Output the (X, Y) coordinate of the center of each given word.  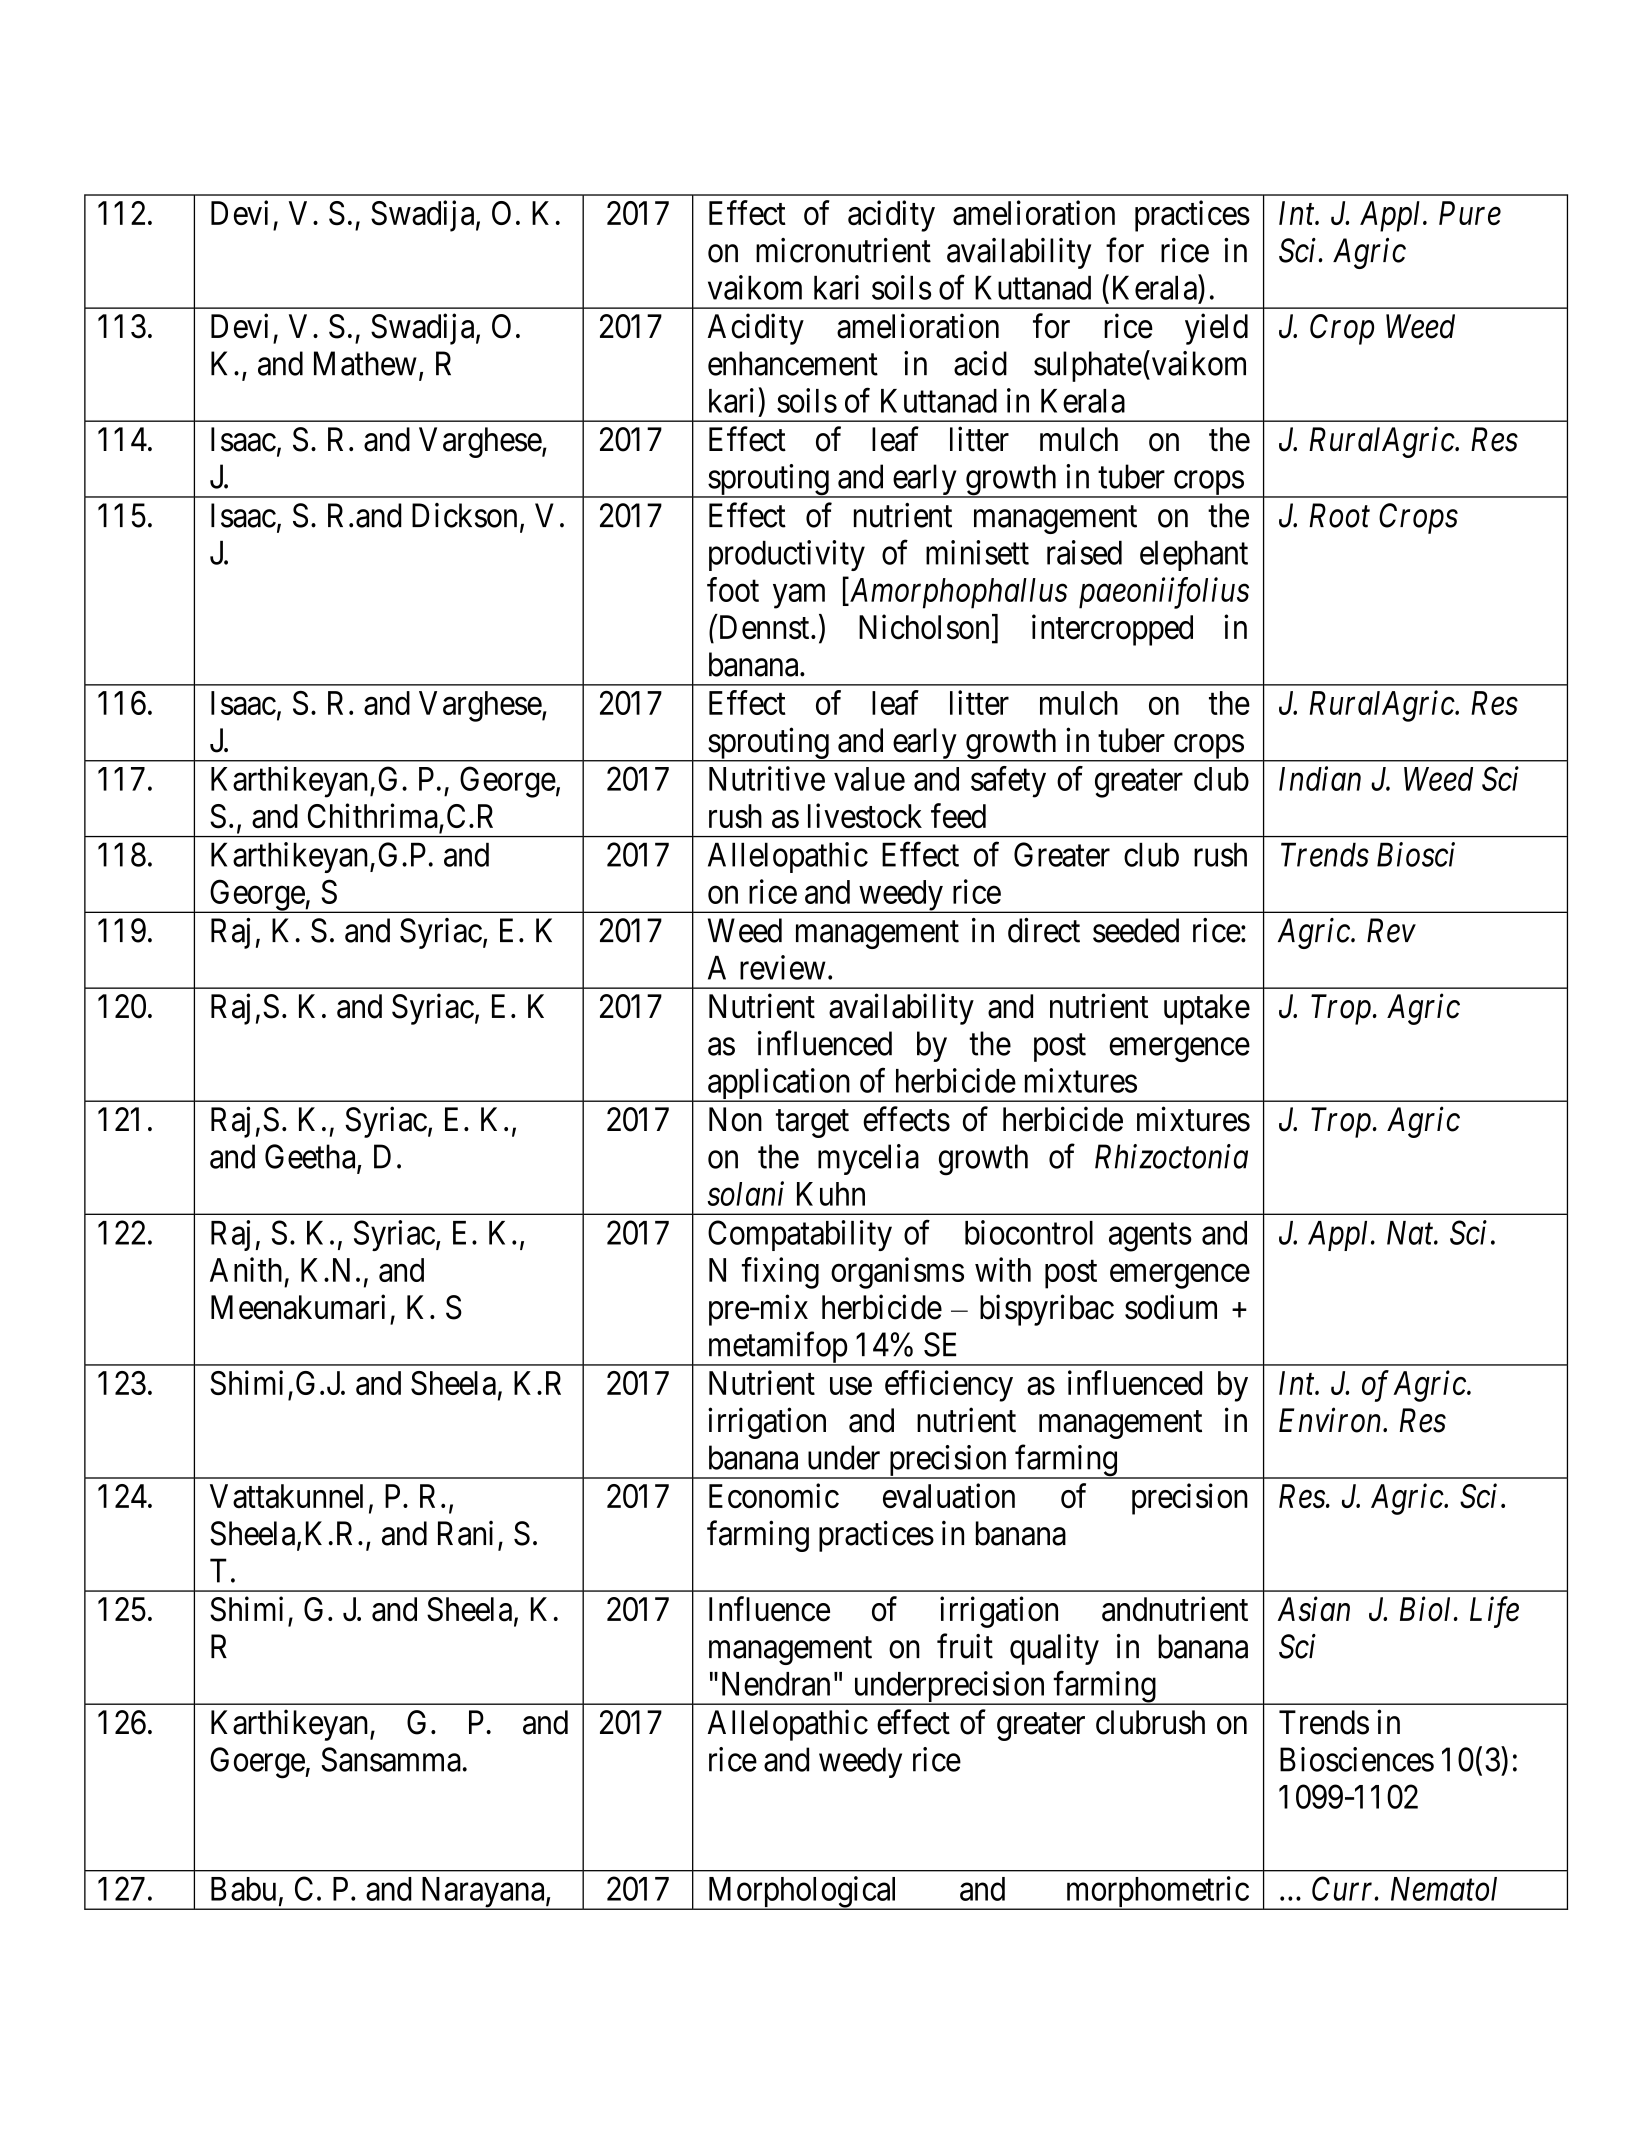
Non (735, 1119)
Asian (1313, 1609)
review (783, 967)
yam (799, 596)
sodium (1171, 1307)
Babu (243, 1889)
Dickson (464, 515)
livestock (865, 815)
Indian (1320, 778)
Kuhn (831, 1194)
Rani (465, 1533)
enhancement (793, 363)
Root (1339, 515)
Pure (1470, 213)
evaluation (949, 1496)
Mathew (365, 363)
